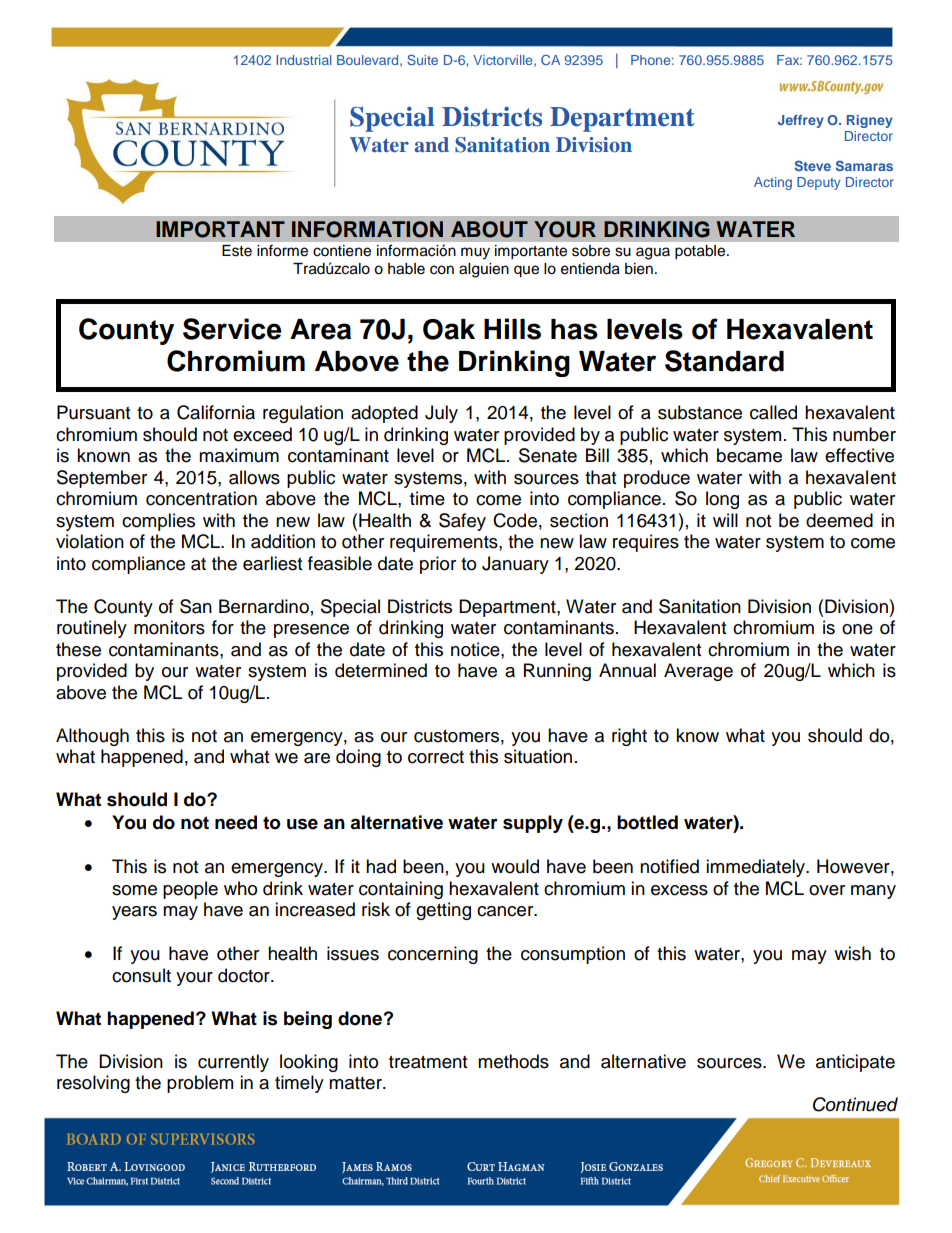 The width and height of the screenshot is (952, 1233). What do you see at coordinates (773, 412) in the screenshot?
I see `called` at bounding box center [773, 412].
